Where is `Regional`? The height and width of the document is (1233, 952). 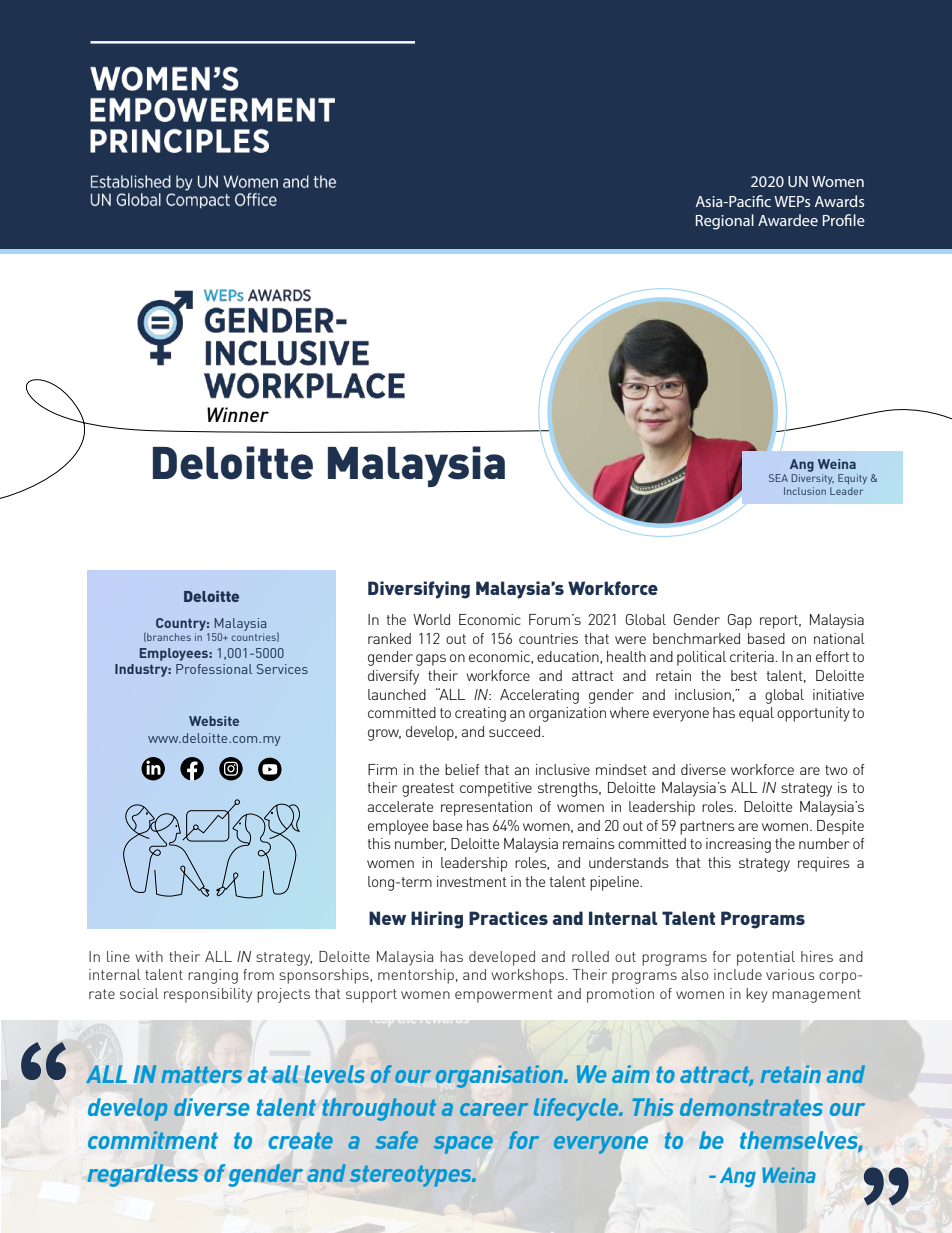
Regional is located at coordinates (725, 222).
